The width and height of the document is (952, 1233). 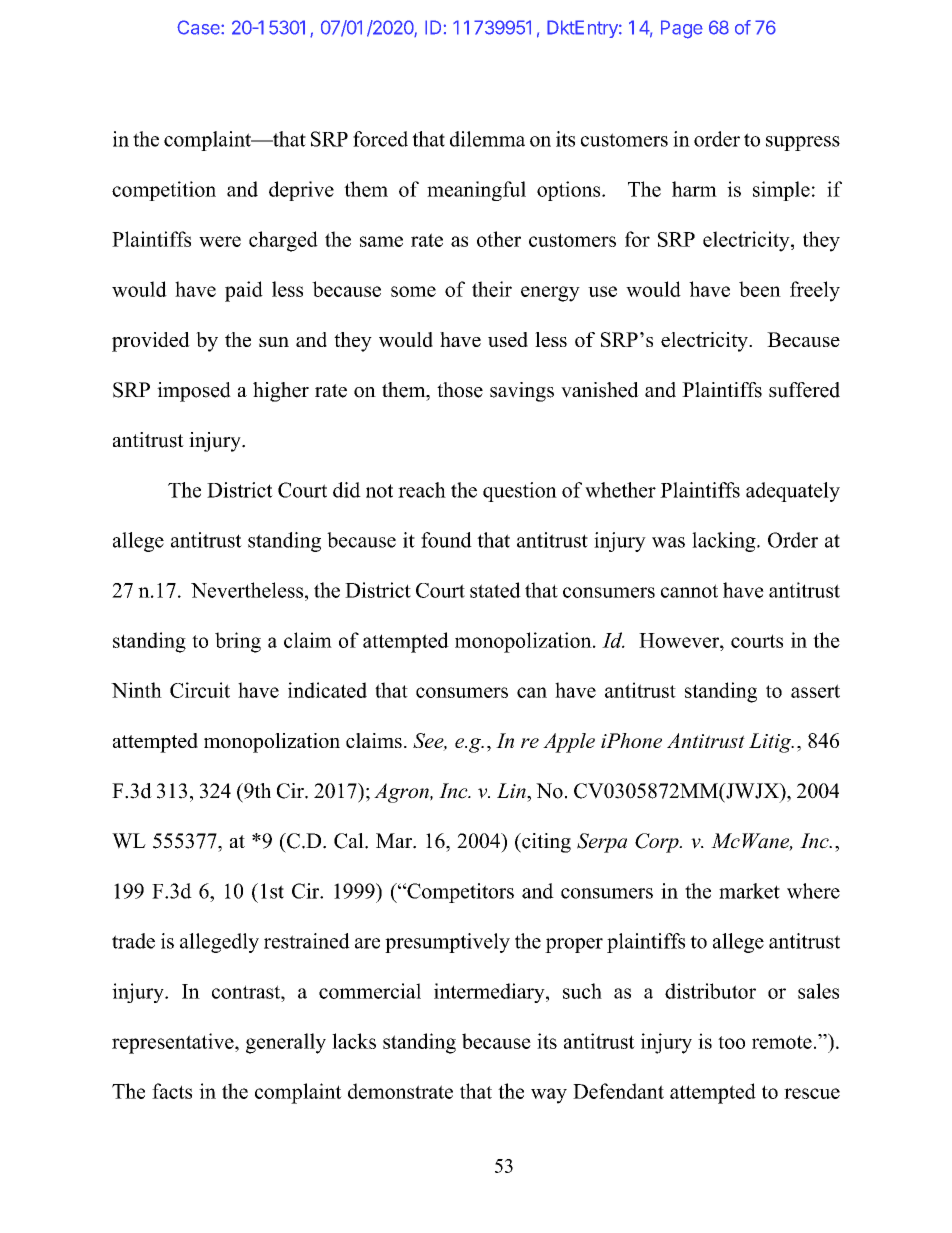 What do you see at coordinates (549, 1096) in the document?
I see `way` at bounding box center [549, 1096].
